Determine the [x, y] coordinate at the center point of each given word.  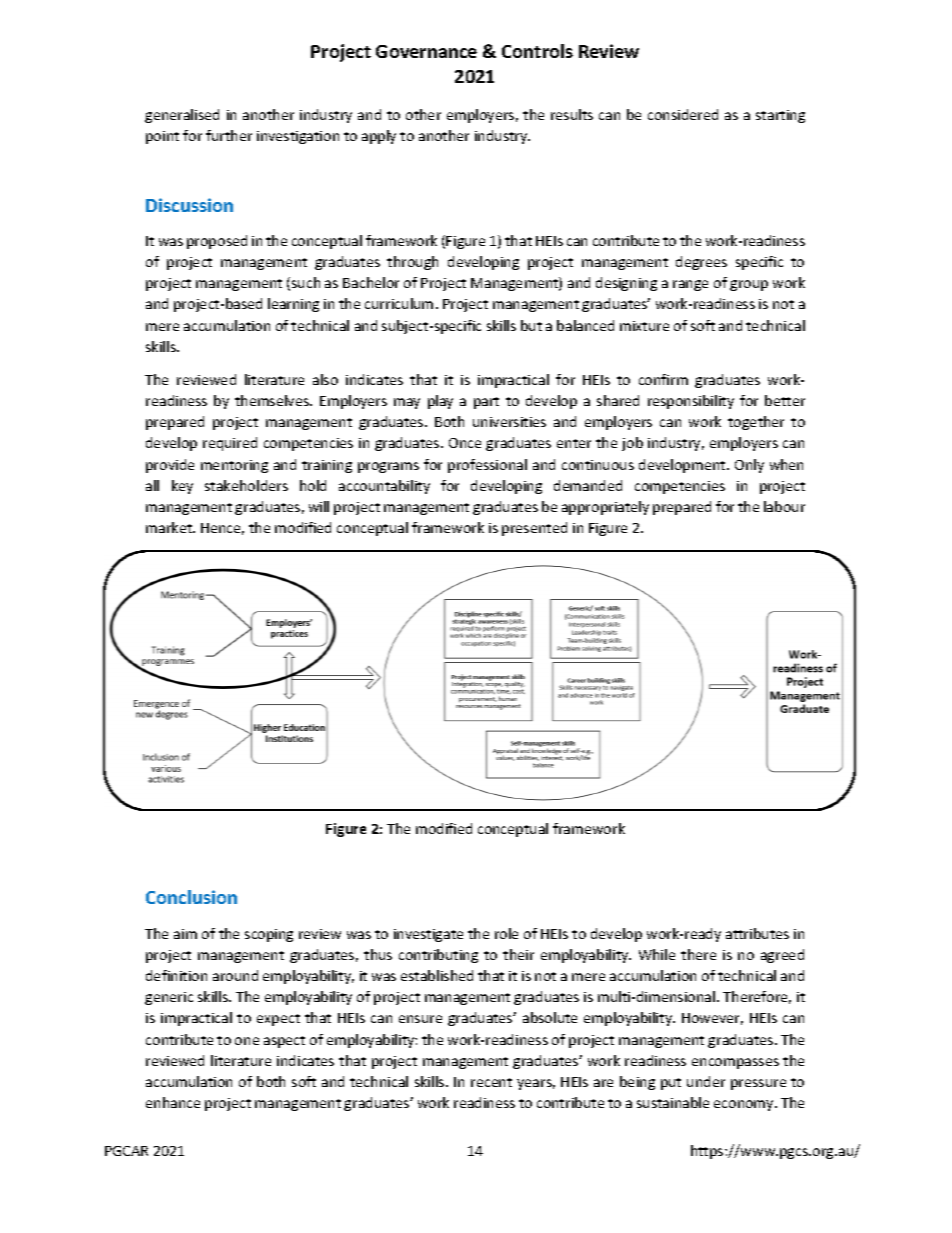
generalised [182, 116]
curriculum [399, 303]
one [247, 1041]
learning [293, 305]
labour [784, 506]
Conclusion [191, 897]
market [170, 527]
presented [534, 529]
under [706, 1081]
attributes [757, 933]
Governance [426, 51]
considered [683, 114]
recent [491, 1082]
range [690, 285]
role [506, 933]
